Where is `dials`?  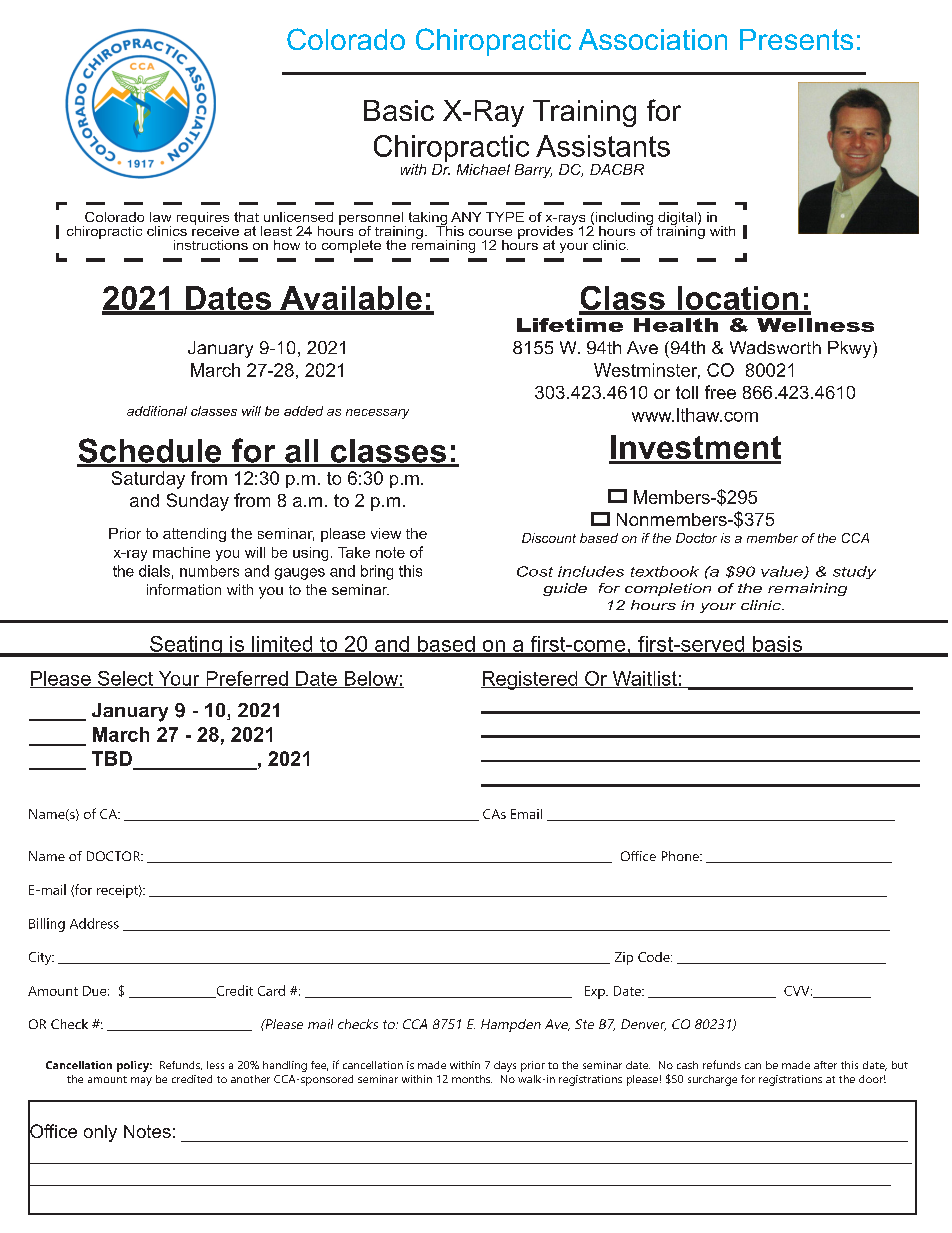
dials is located at coordinates (154, 571).
